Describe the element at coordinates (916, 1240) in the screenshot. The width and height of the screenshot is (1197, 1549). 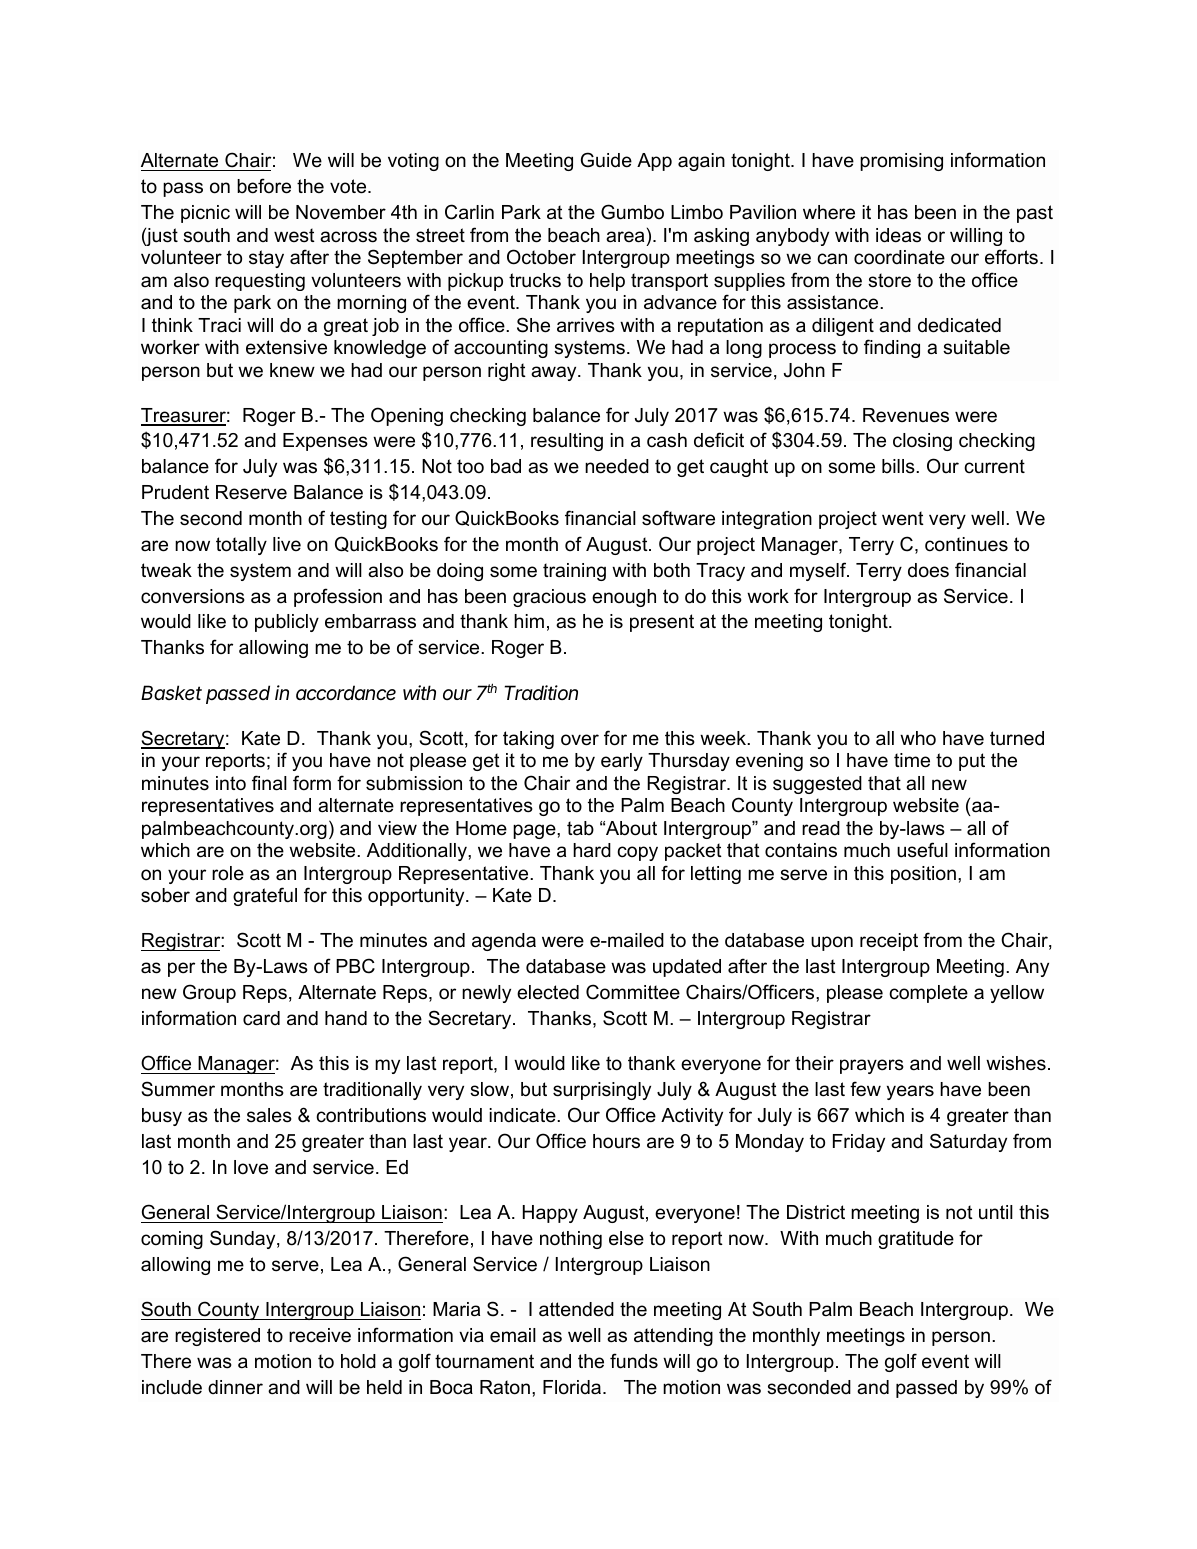
I see `gratitude` at that location.
